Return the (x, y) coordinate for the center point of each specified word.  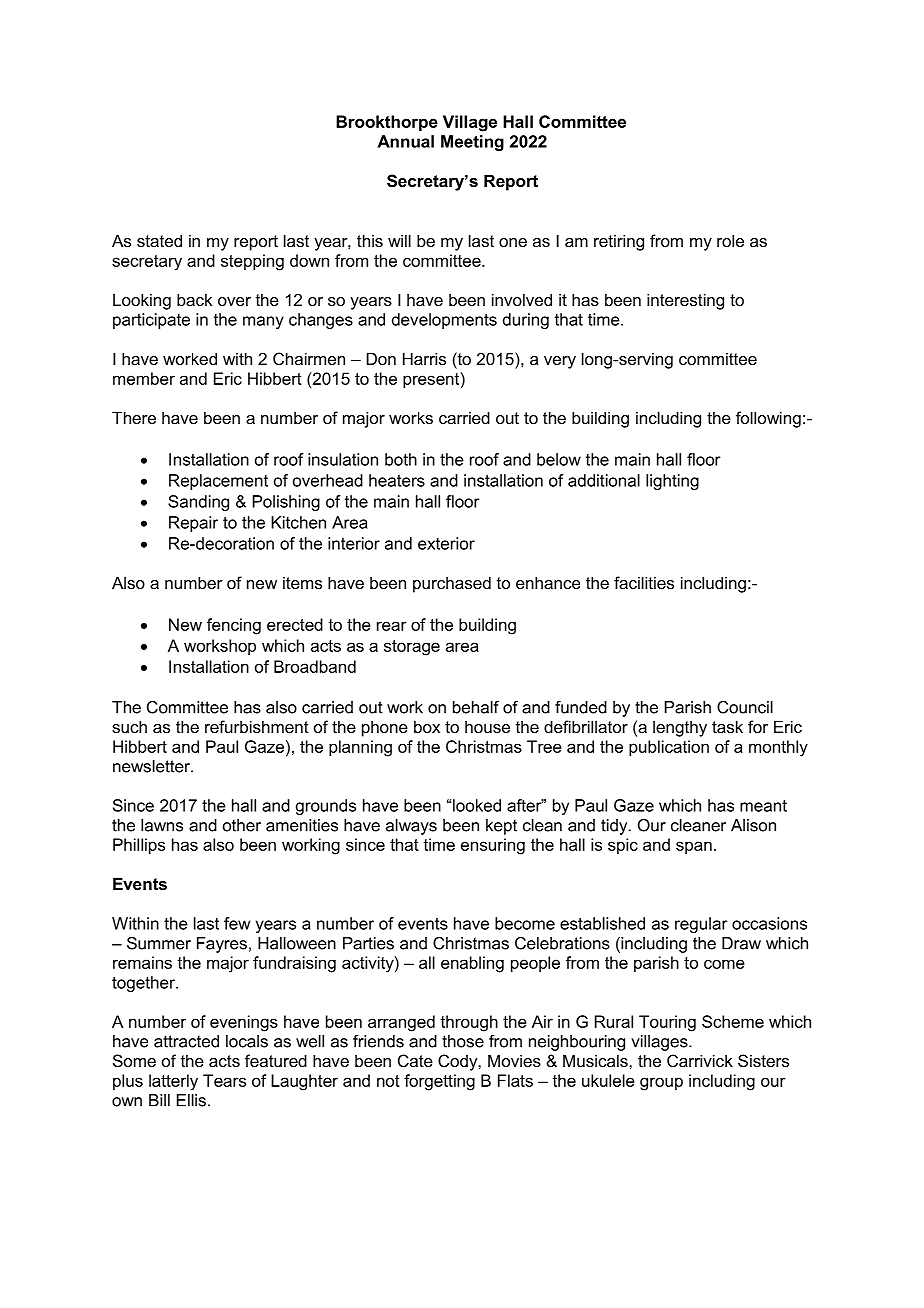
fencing (234, 626)
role (730, 240)
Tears (224, 1080)
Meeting (472, 143)
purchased (452, 584)
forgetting (439, 1082)
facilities (644, 582)
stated (159, 240)
